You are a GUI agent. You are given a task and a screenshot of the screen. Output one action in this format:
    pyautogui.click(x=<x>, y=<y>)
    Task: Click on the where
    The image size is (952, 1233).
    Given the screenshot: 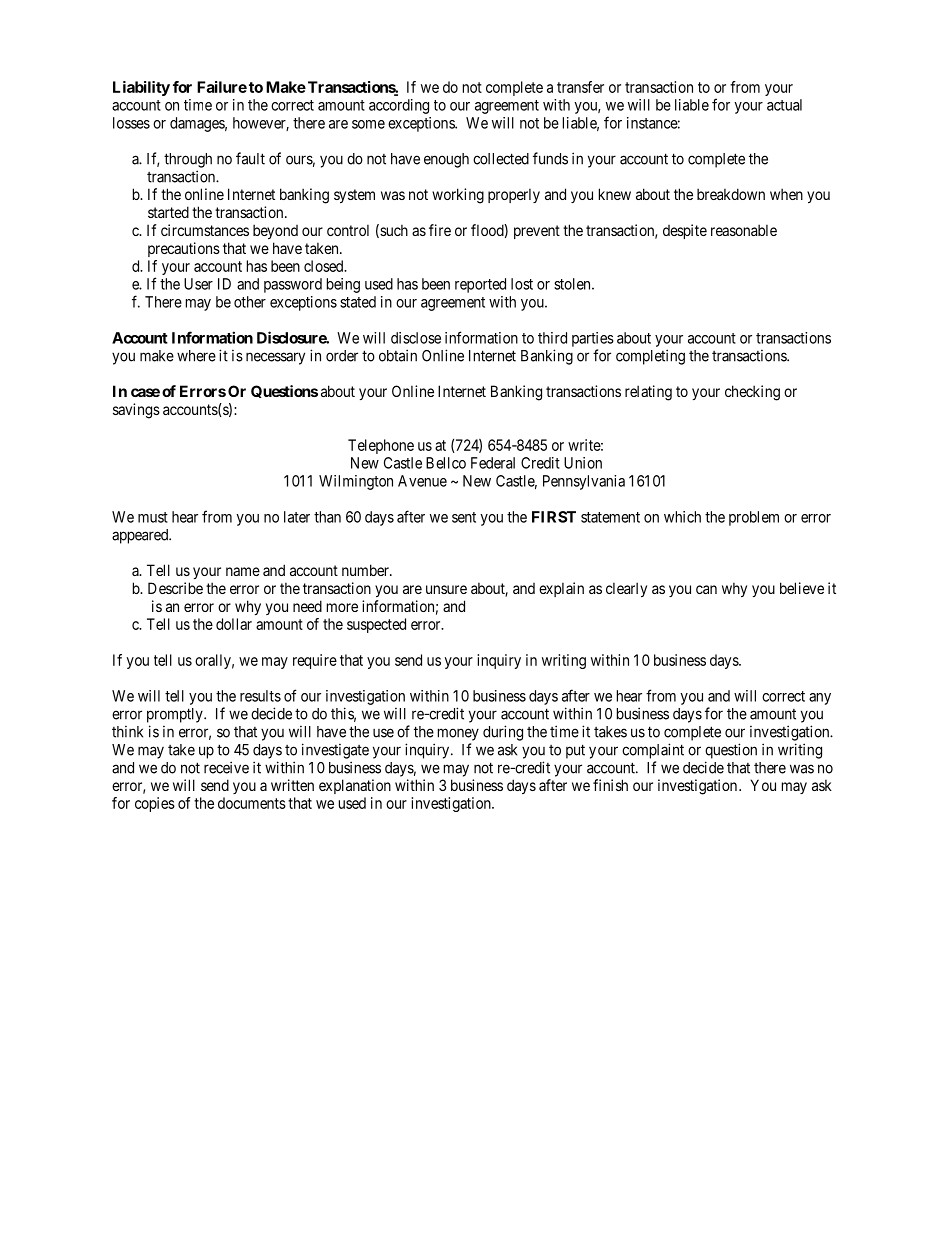 What is the action you would take?
    pyautogui.click(x=196, y=356)
